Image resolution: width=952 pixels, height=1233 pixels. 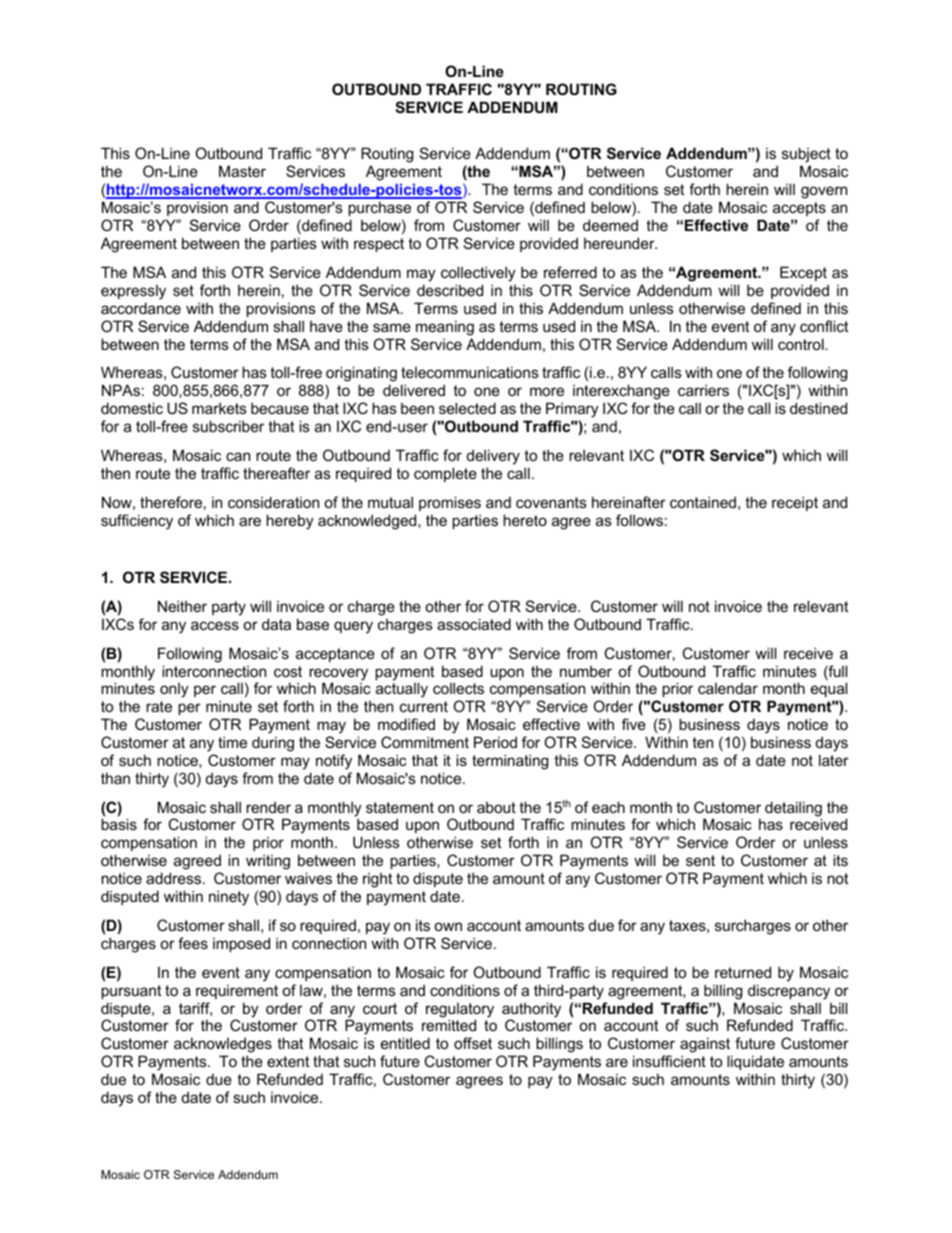 What do you see at coordinates (474, 624) in the image?
I see `associated` at bounding box center [474, 624].
